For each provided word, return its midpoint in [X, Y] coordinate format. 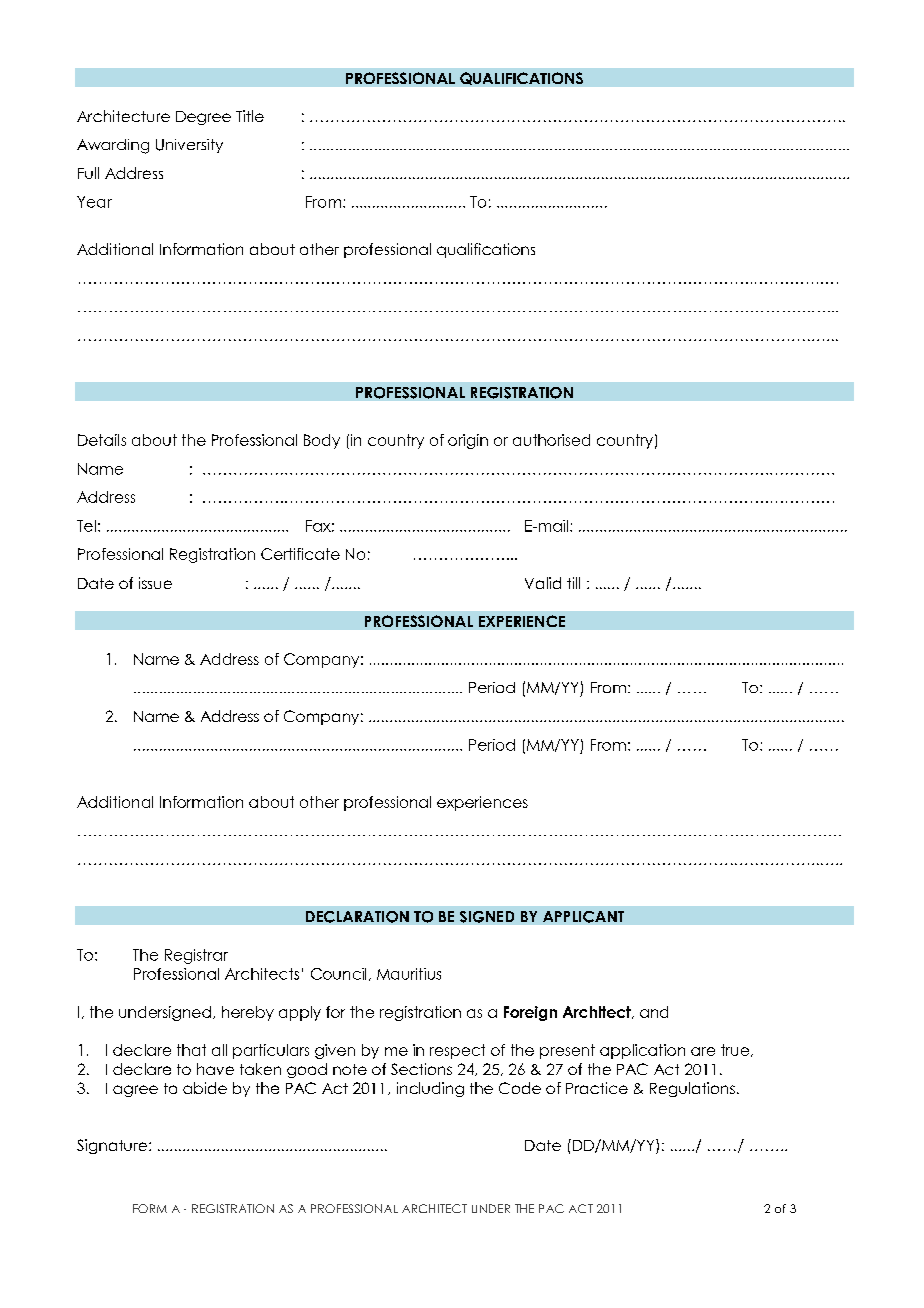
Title [250, 116]
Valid [543, 583]
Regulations [692, 1089]
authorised [551, 440]
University [189, 146]
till [573, 583]
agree [135, 1091]
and [654, 1012]
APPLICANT [583, 917]
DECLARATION [357, 917]
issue [155, 583]
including [430, 1089]
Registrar [196, 956]
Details [102, 440]
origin [468, 441]
